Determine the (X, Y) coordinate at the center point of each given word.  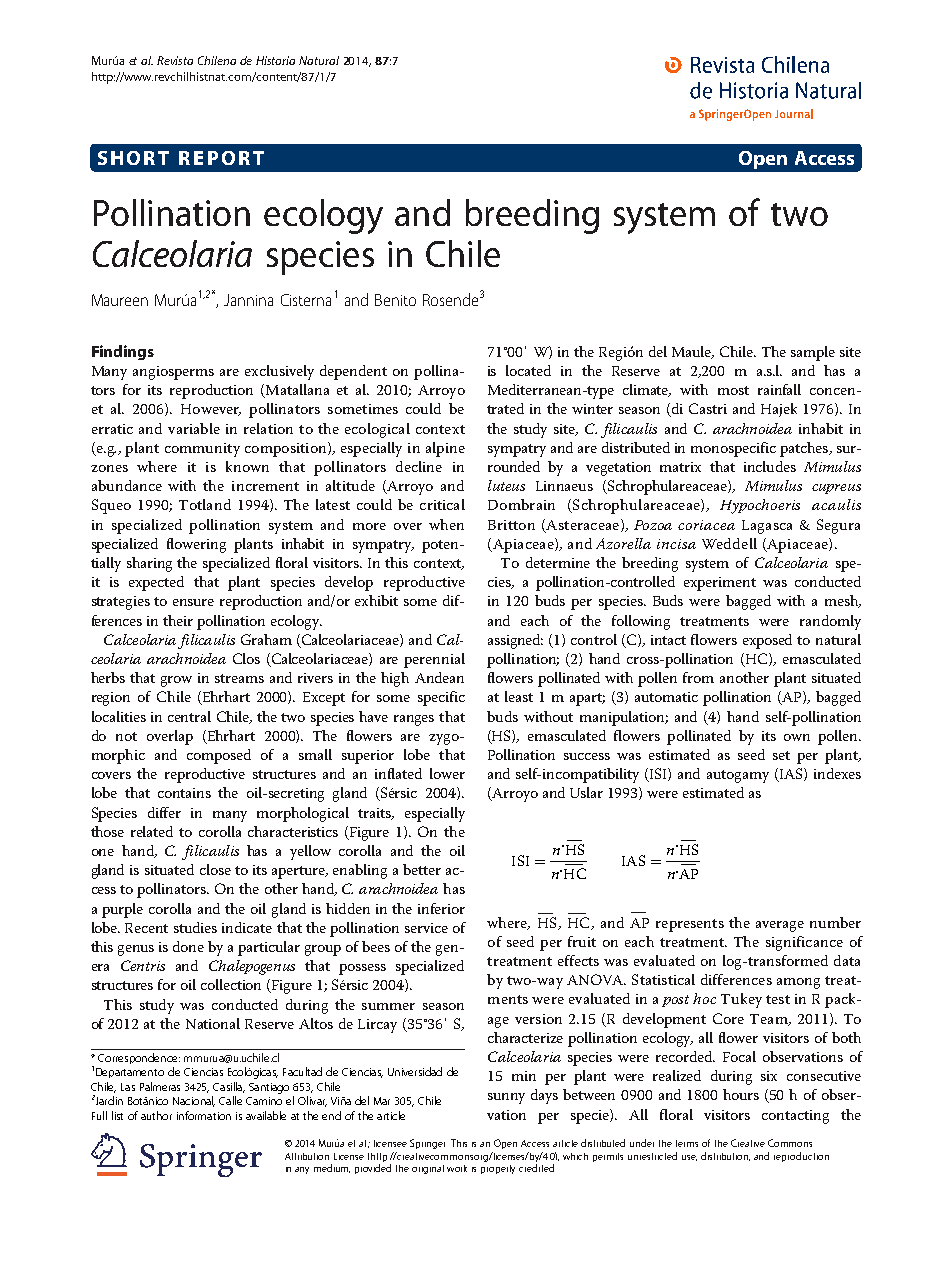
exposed (767, 641)
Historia (275, 60)
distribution (725, 1156)
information (204, 1115)
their (178, 620)
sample (813, 353)
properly (498, 1169)
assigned (515, 641)
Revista (175, 60)
